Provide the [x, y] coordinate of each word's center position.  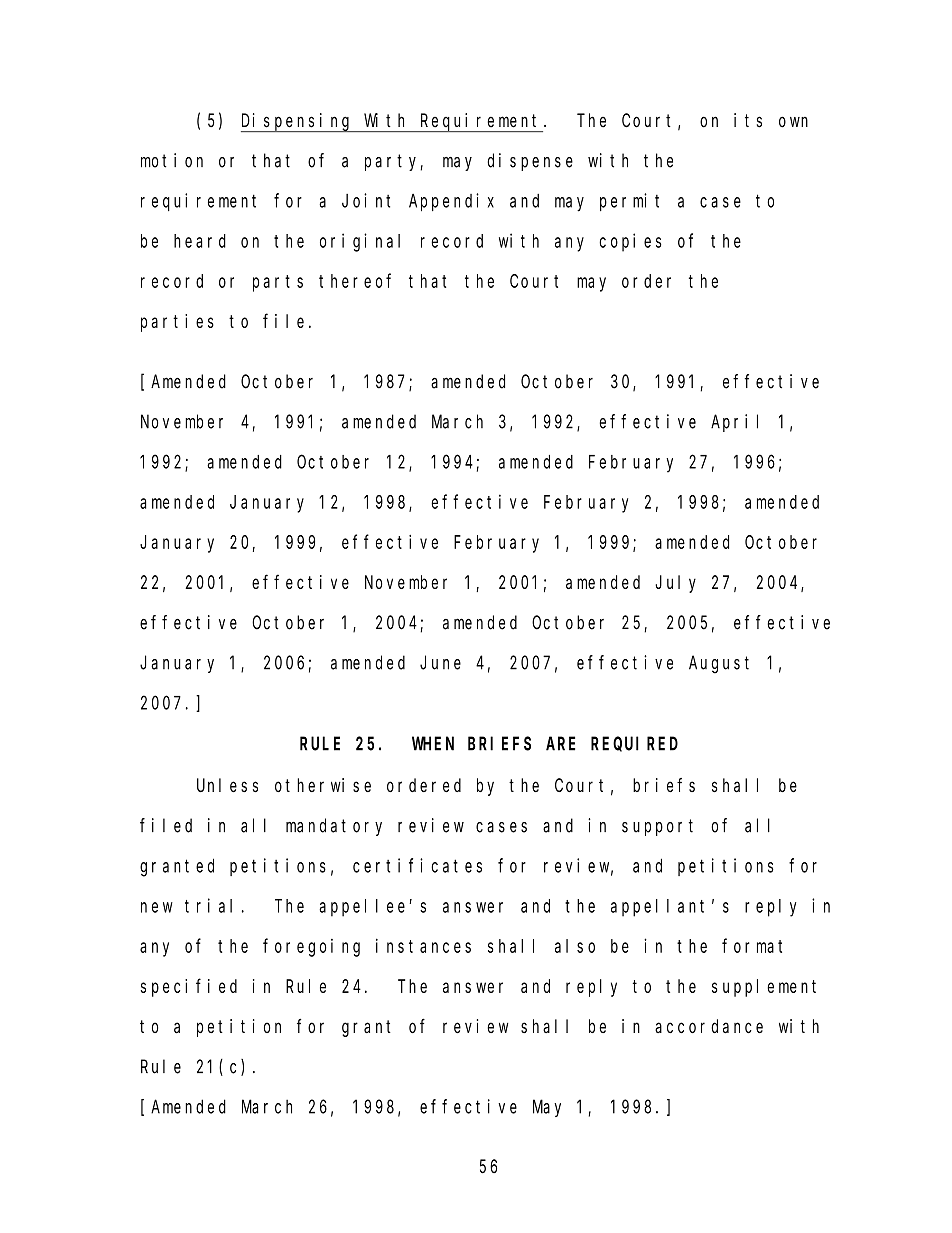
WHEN [433, 744]
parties [177, 323]
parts [278, 283]
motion [172, 160]
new [157, 907]
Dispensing [297, 122]
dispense [530, 162]
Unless [227, 785]
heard [200, 241]
